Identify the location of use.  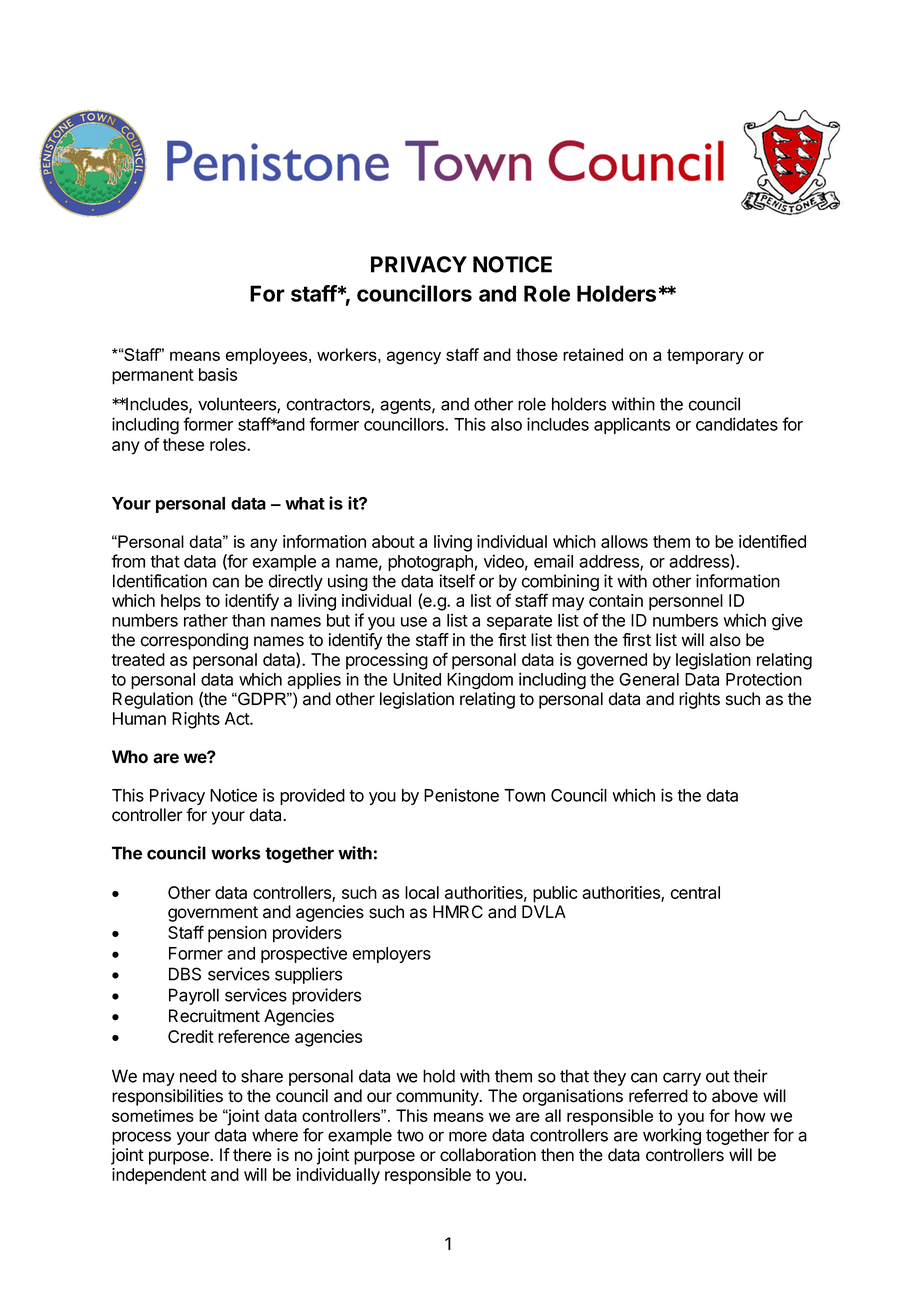
(414, 622).
